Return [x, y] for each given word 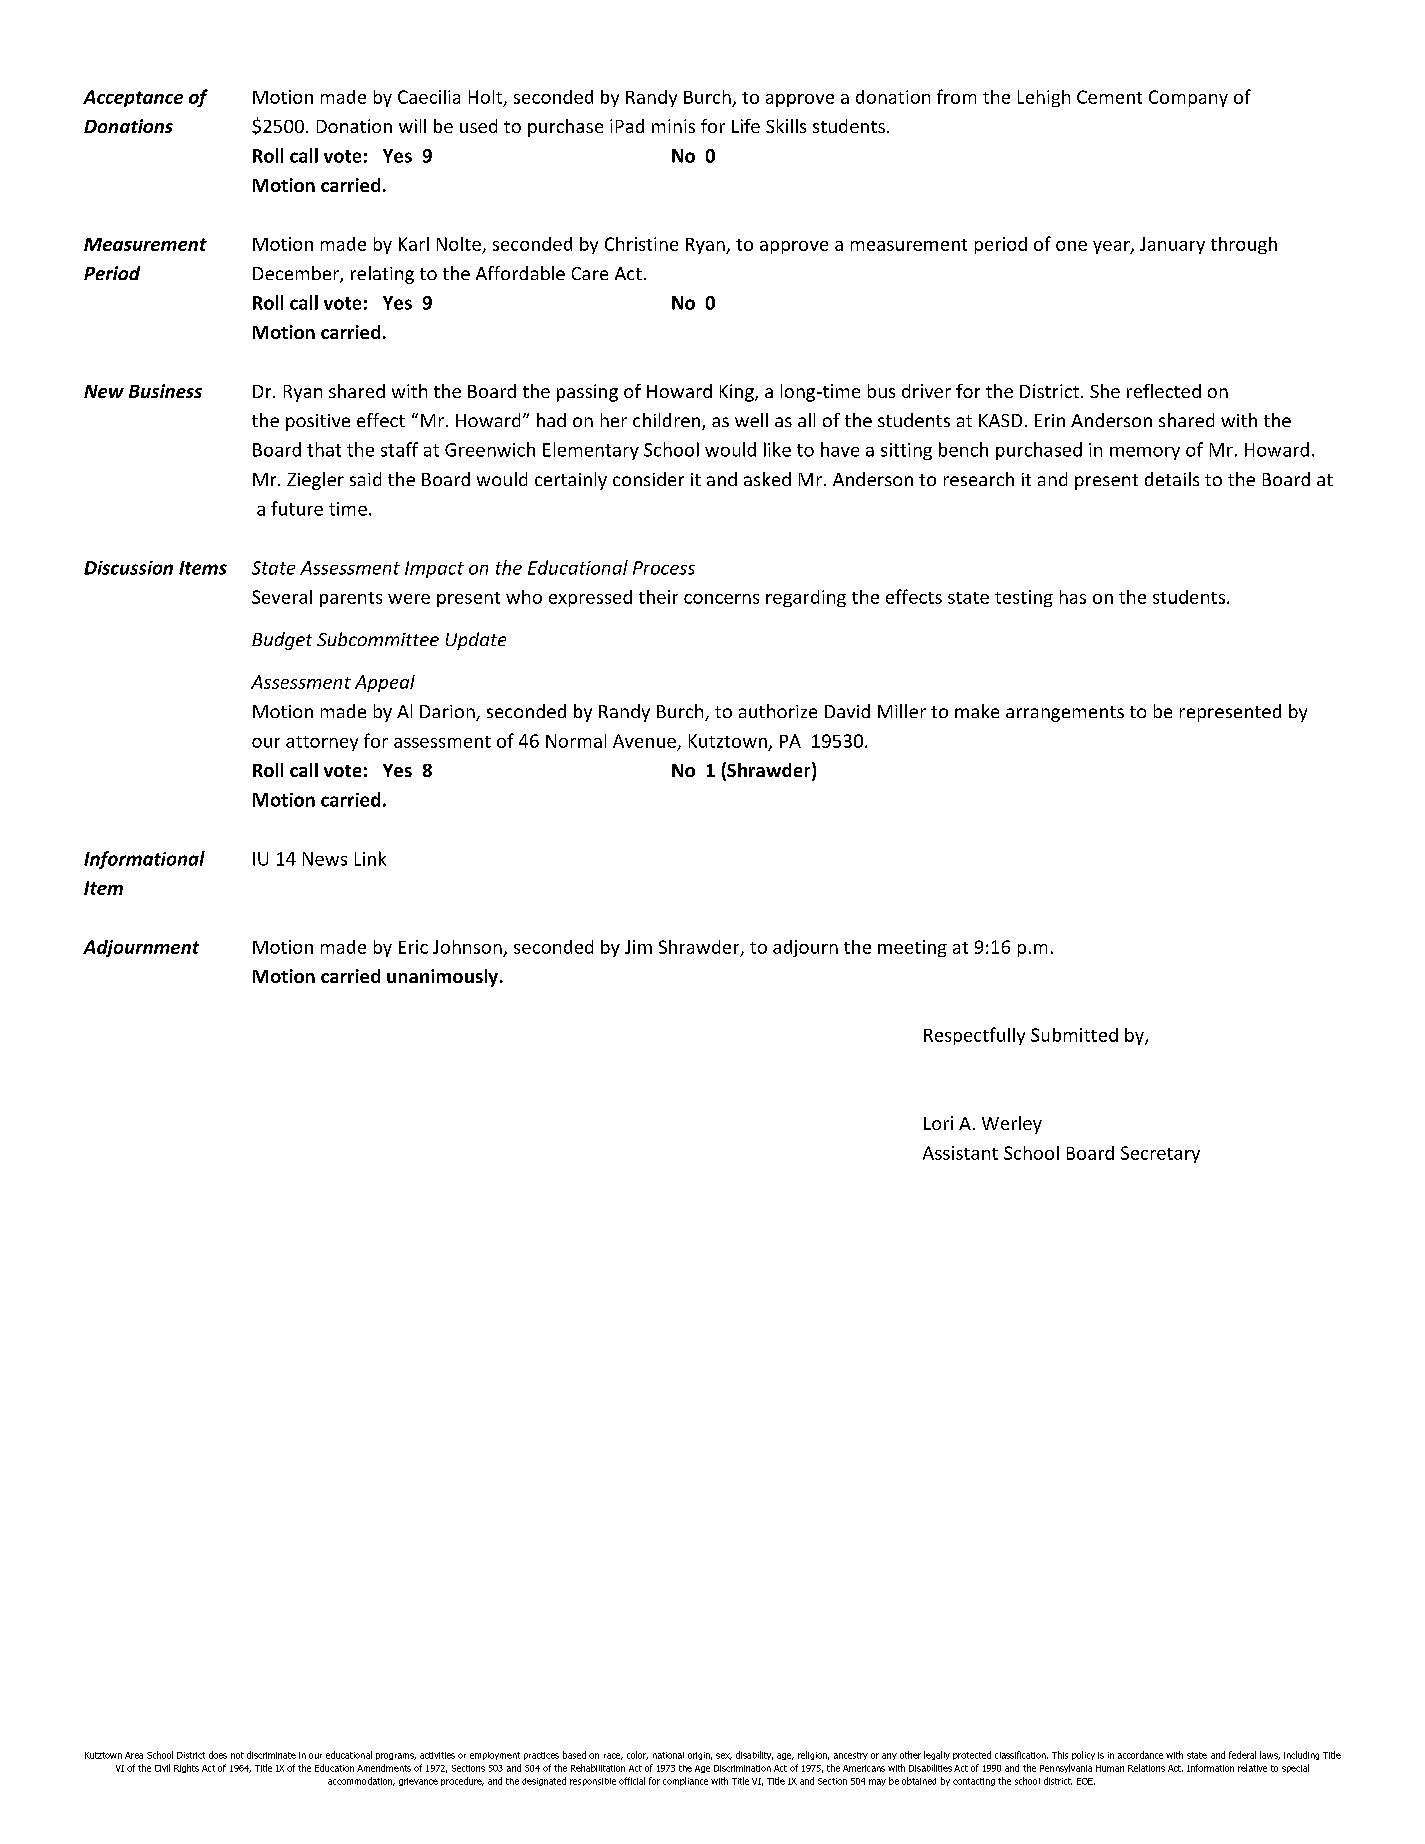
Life [746, 126]
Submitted [1074, 1035]
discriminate [271, 1755]
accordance [1140, 1755]
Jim [638, 947]
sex [724, 1756]
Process [664, 568]
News [325, 859]
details [1172, 479]
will [412, 126]
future [297, 508]
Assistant [960, 1153]
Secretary [1160, 1154]
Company [1188, 98]
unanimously [442, 978]
